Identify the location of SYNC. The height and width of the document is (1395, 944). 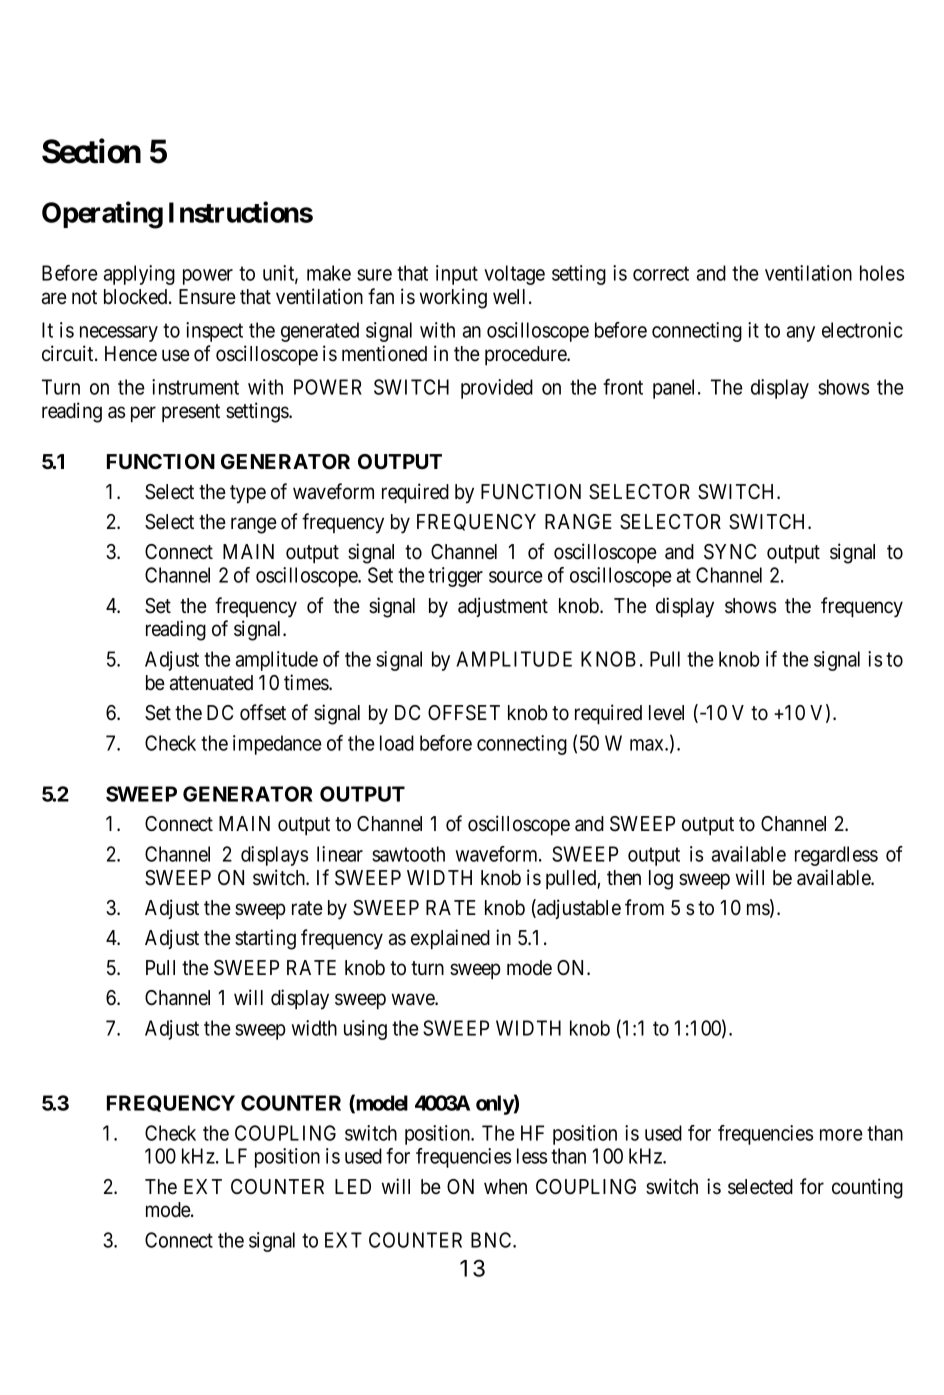
(730, 552).
